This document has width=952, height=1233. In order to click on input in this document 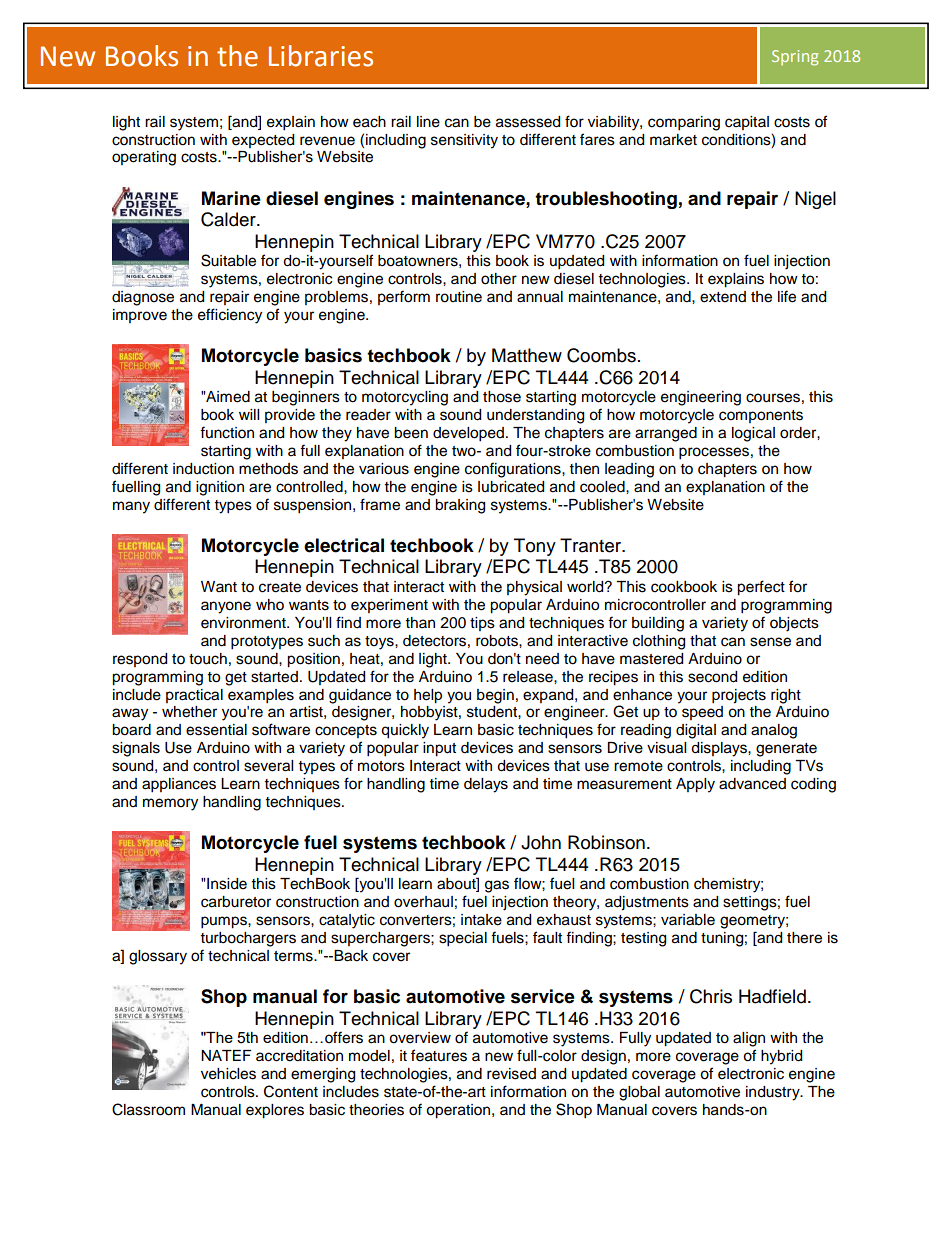, I will do `click(439, 749)`.
